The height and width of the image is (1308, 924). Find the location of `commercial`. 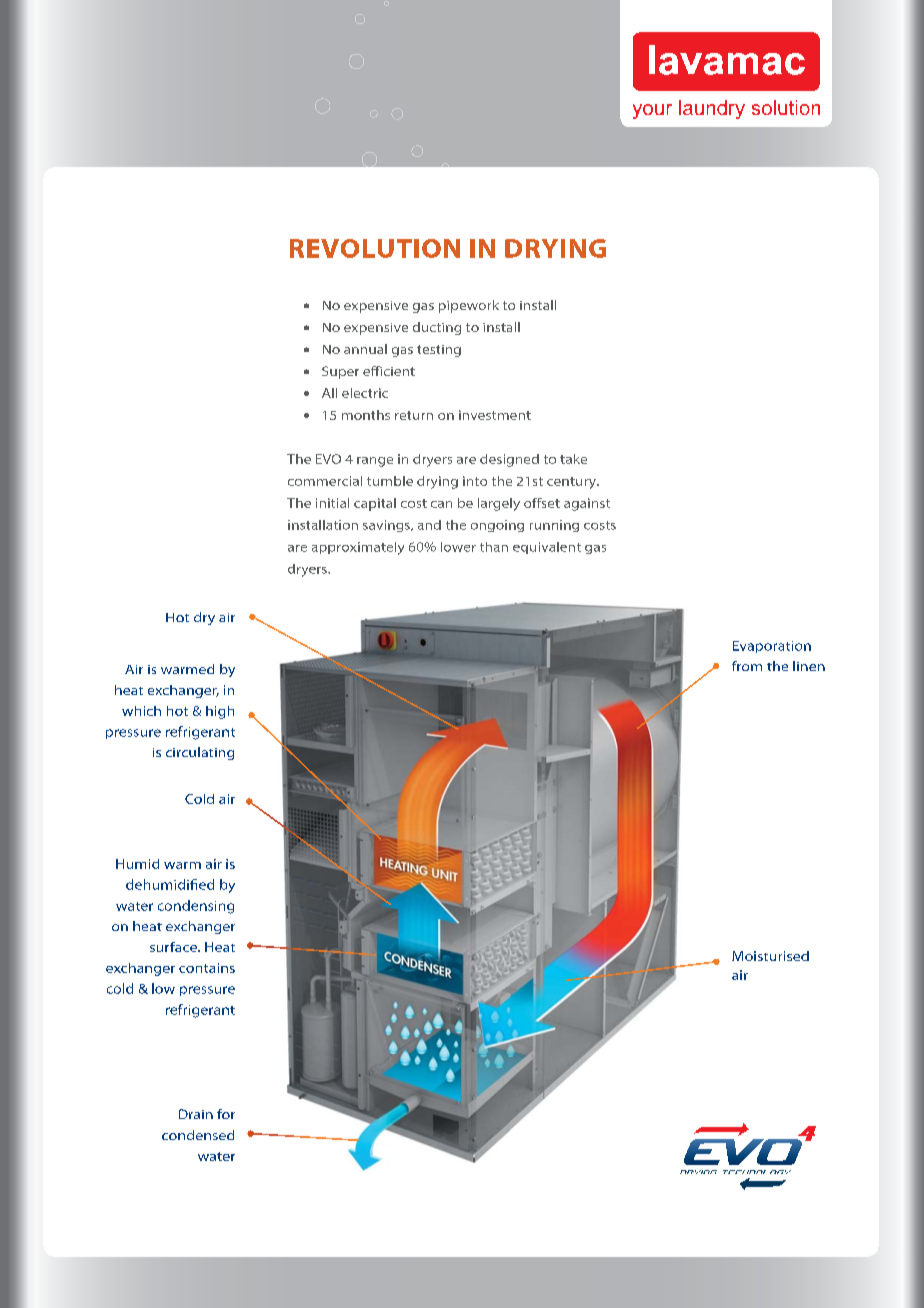

commercial is located at coordinates (325, 481).
